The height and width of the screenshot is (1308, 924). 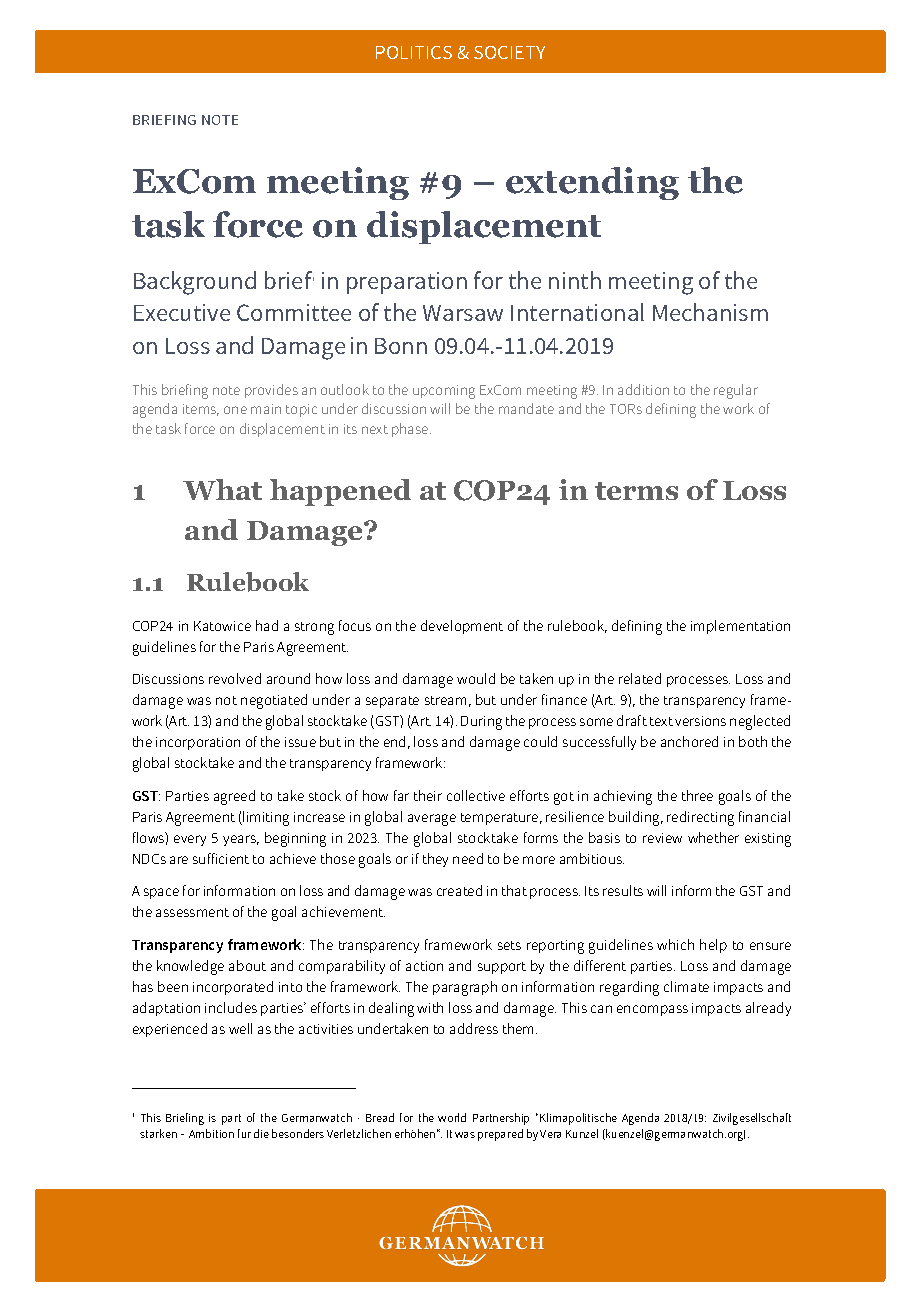 I want to click on created, so click(x=459, y=890).
